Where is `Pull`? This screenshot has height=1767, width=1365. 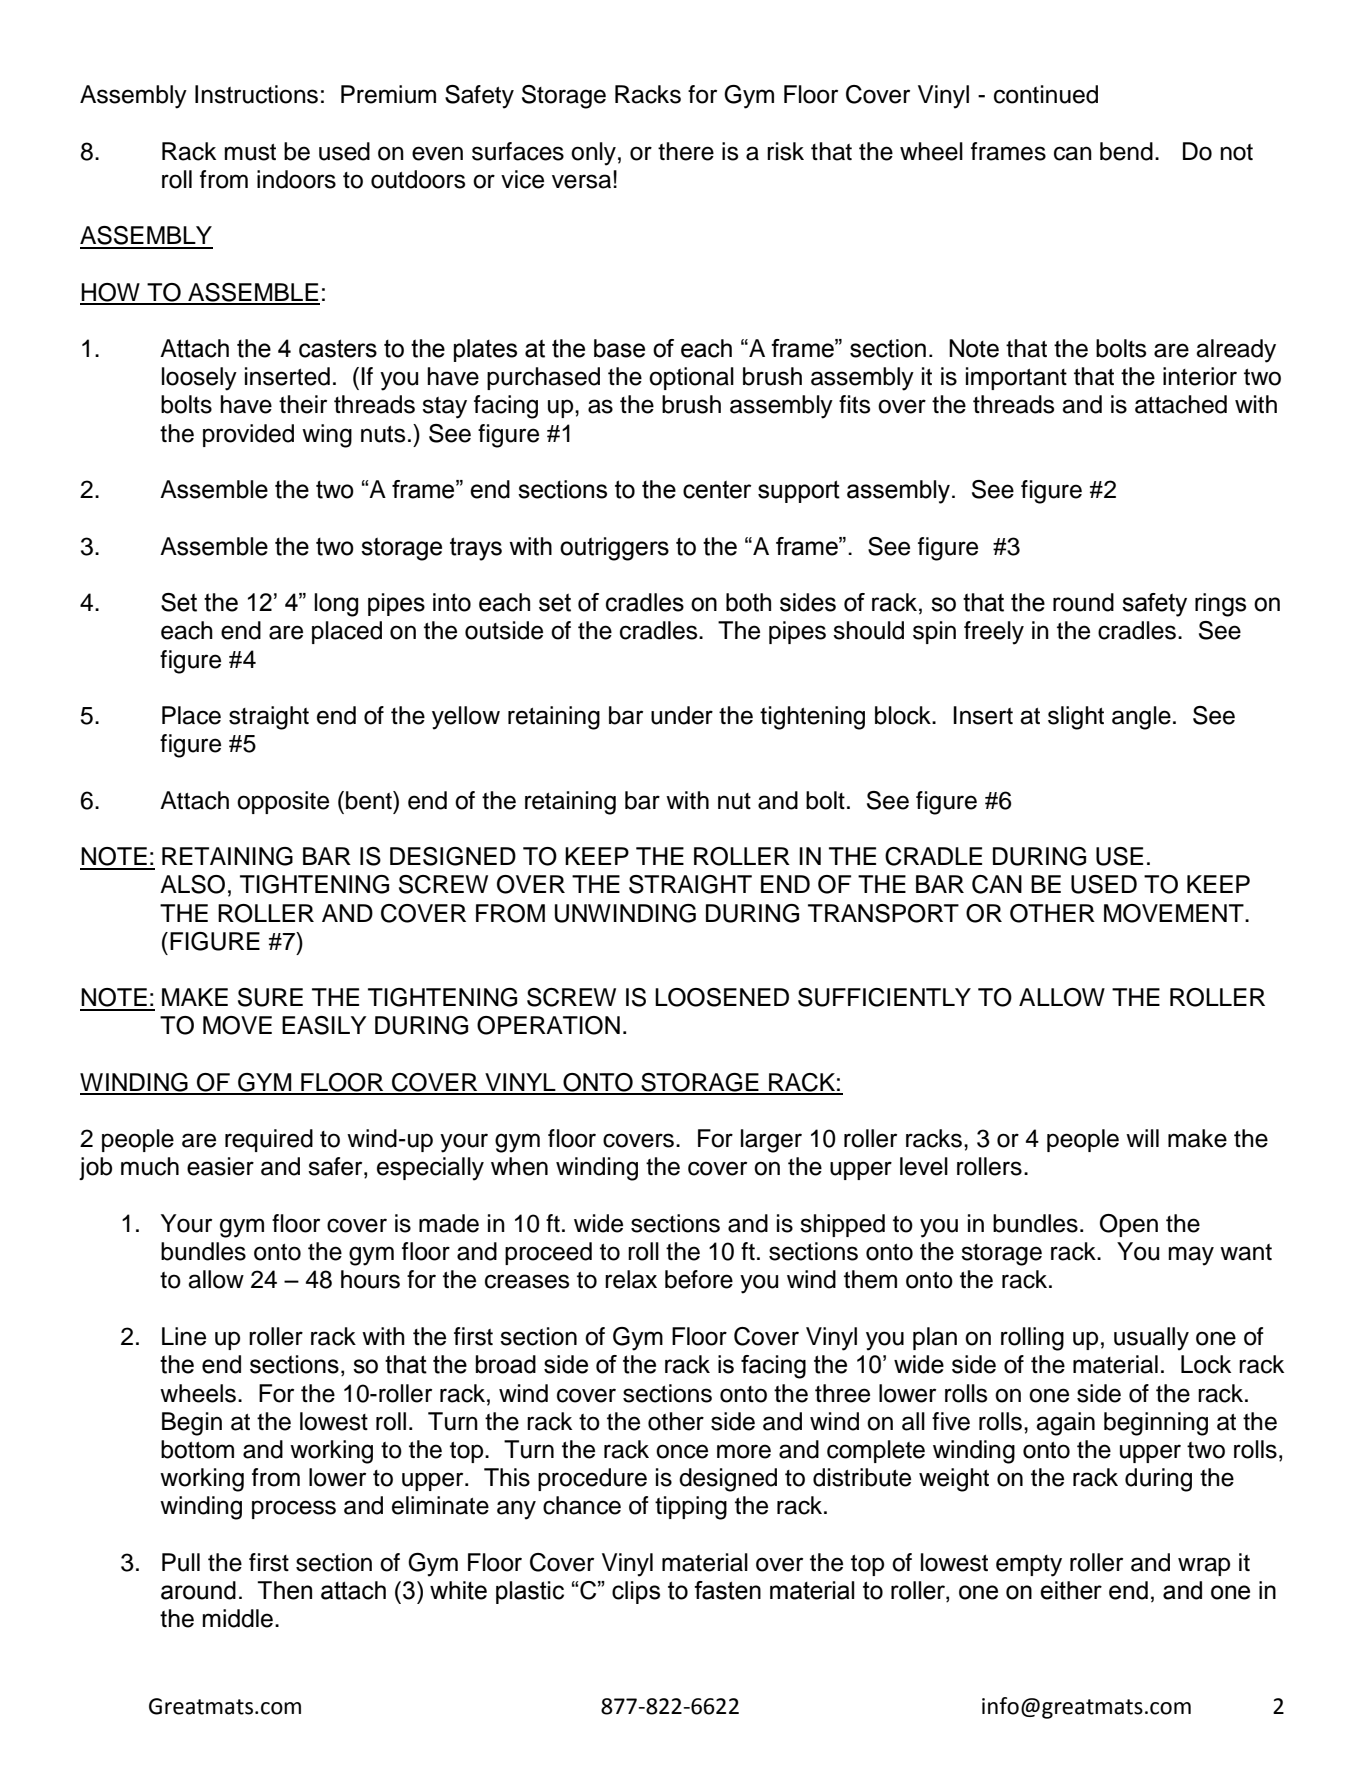
Pull is located at coordinates (181, 1562).
